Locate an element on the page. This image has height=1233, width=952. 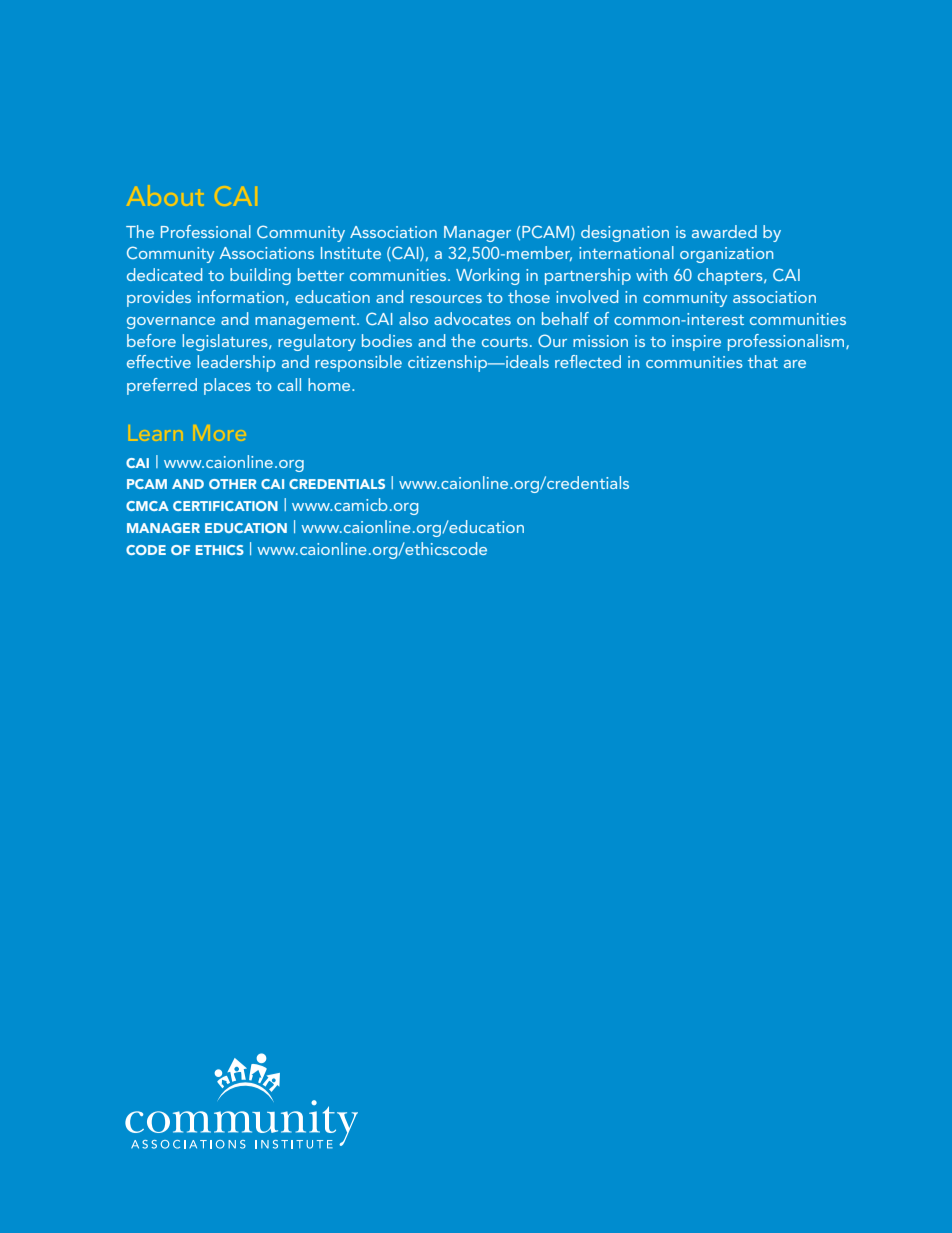
home is located at coordinates (330, 384).
